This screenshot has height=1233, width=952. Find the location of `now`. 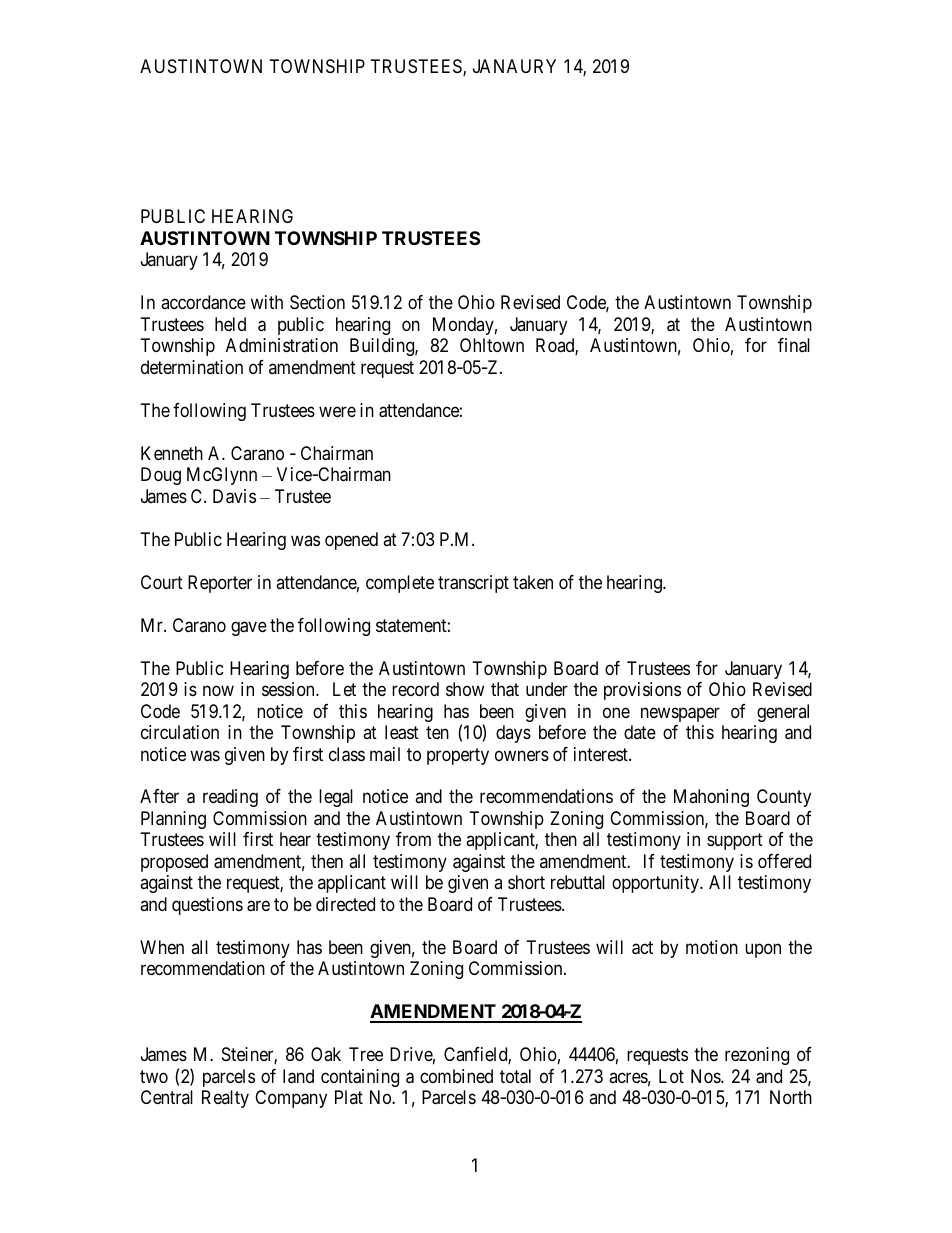

now is located at coordinates (218, 691).
